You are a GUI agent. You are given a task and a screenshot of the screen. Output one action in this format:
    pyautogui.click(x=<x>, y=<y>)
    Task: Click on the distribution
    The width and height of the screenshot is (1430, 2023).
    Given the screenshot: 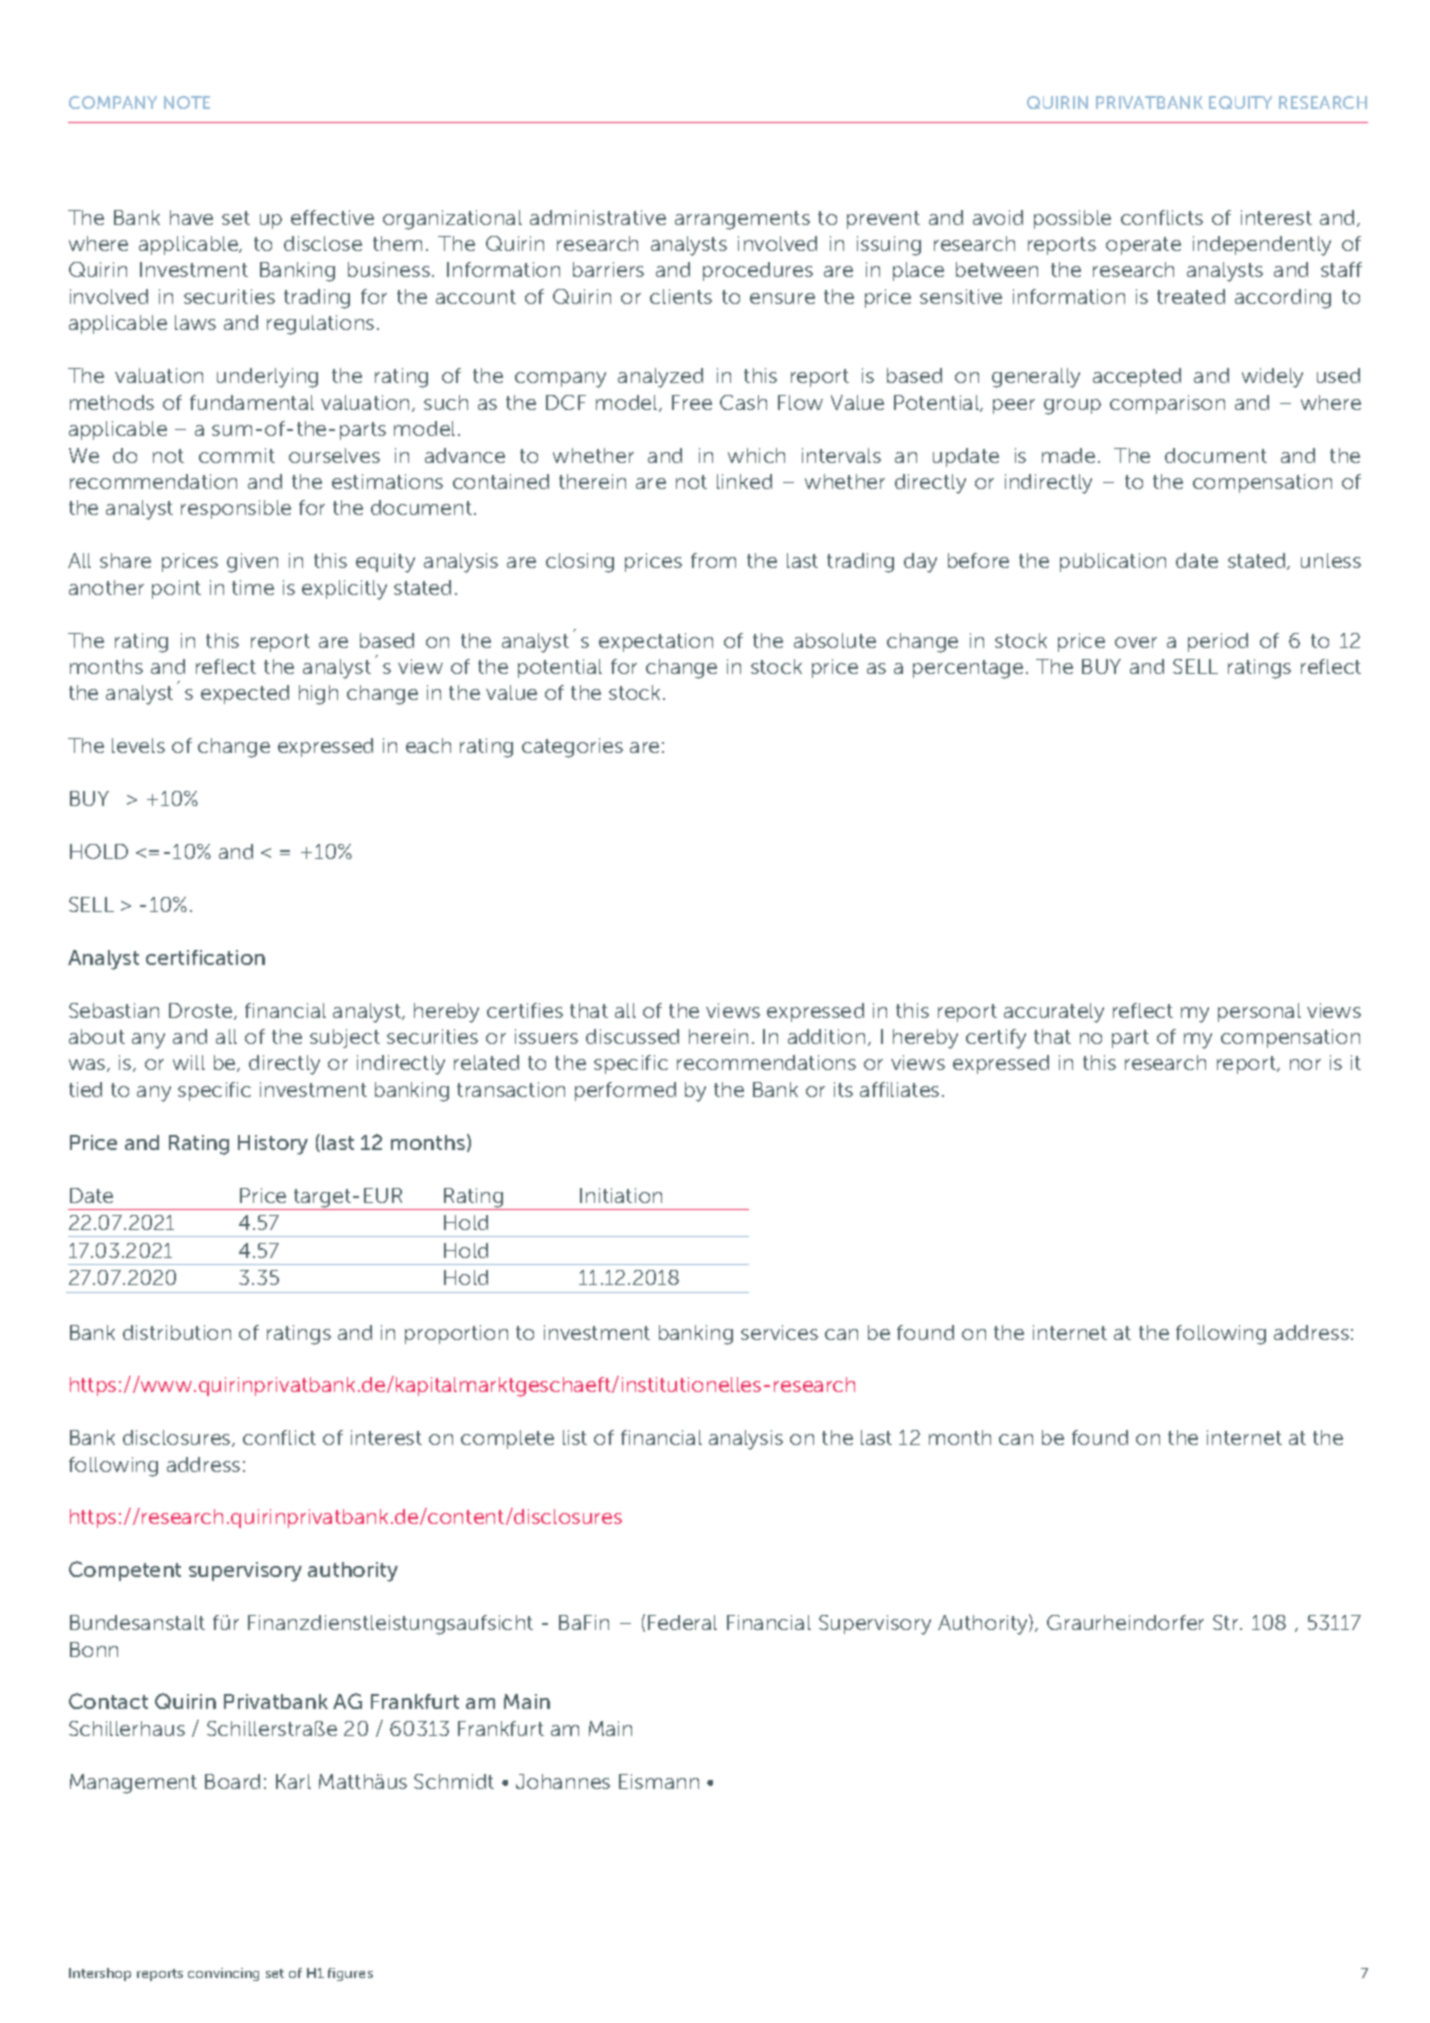 What is the action you would take?
    pyautogui.click(x=177, y=1332)
